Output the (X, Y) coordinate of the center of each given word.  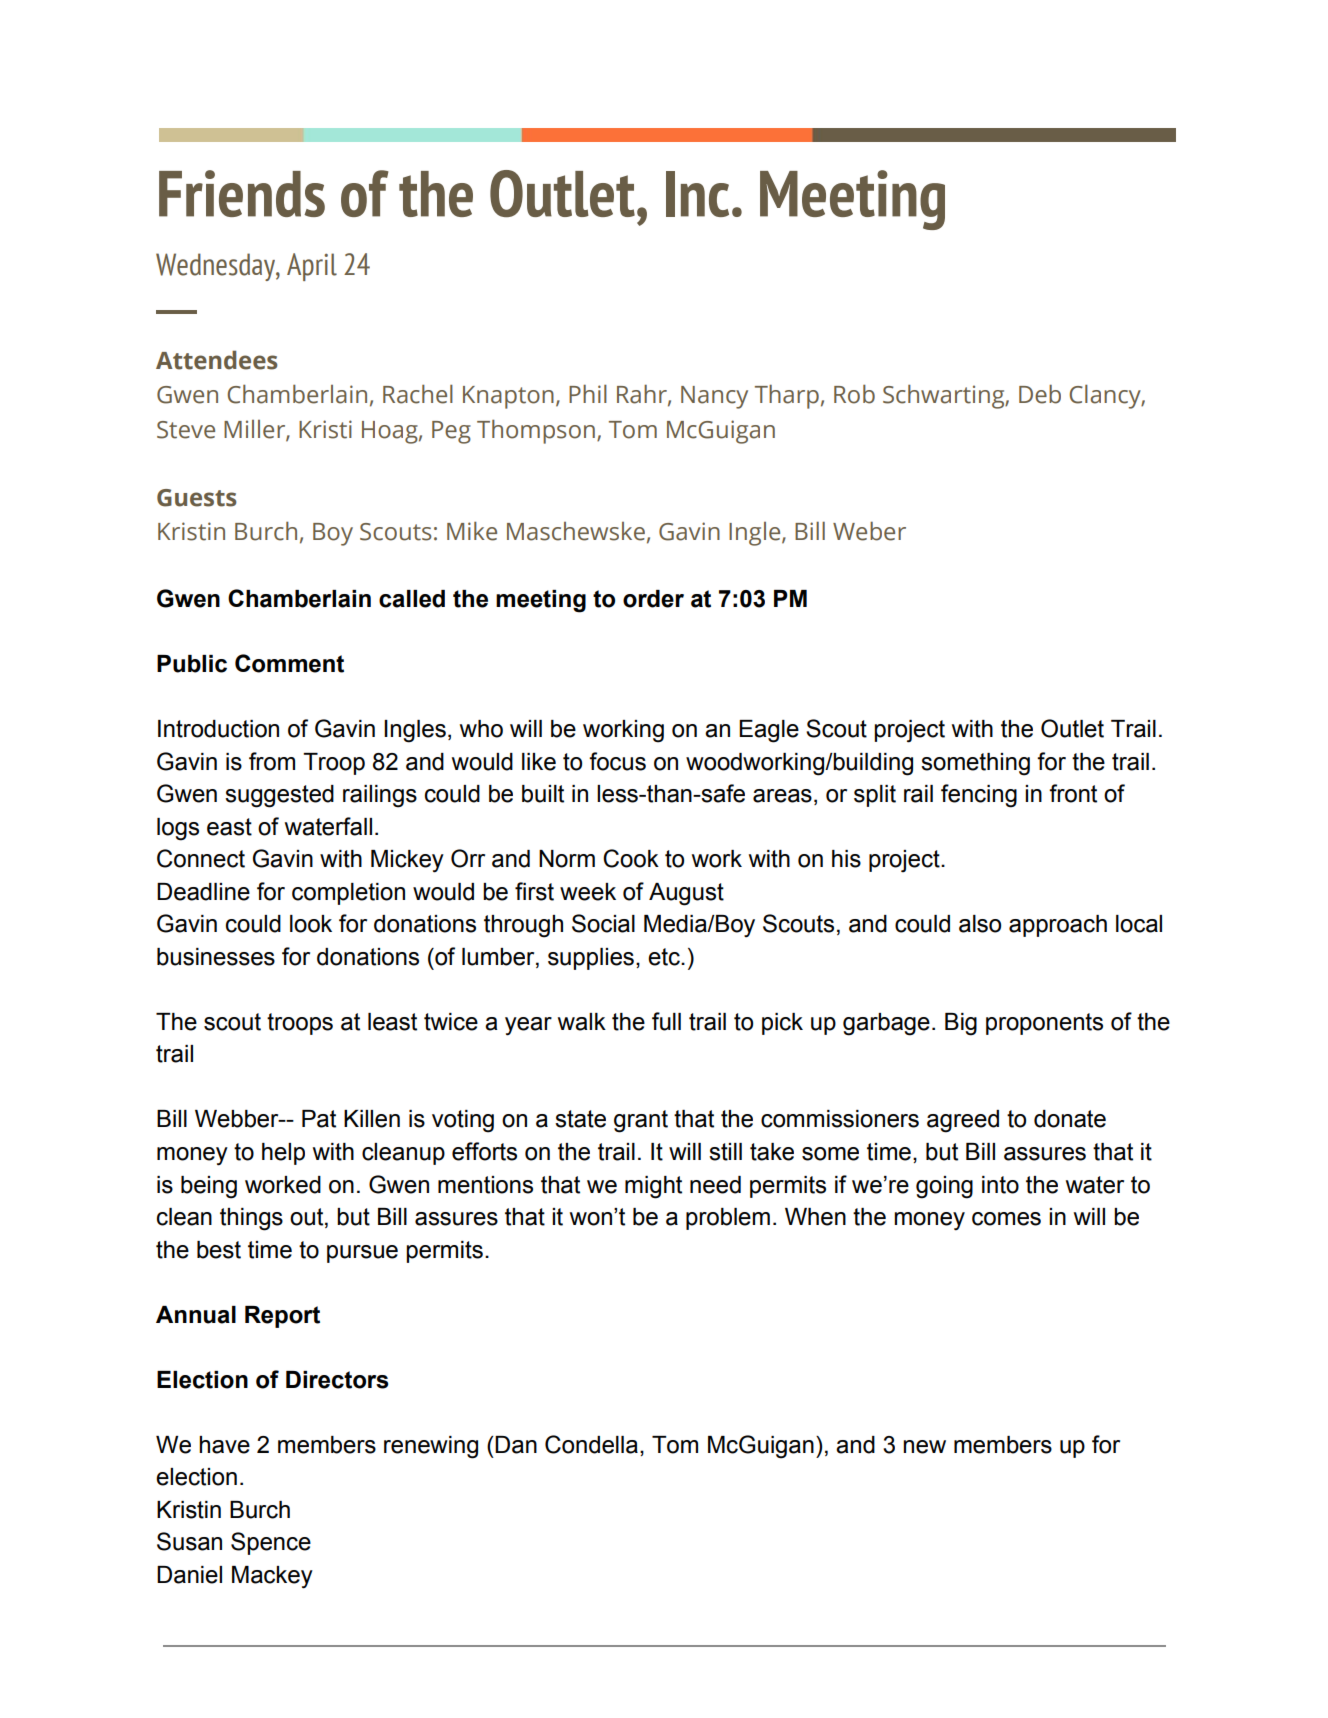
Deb (1040, 394)
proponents (1044, 1024)
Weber (869, 531)
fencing (979, 796)
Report (282, 1317)
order (653, 599)
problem (728, 1219)
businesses (216, 957)
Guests (197, 498)
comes (1006, 1219)
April (312, 267)
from (272, 761)
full (666, 1021)
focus (617, 761)
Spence (271, 1543)
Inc (697, 194)
